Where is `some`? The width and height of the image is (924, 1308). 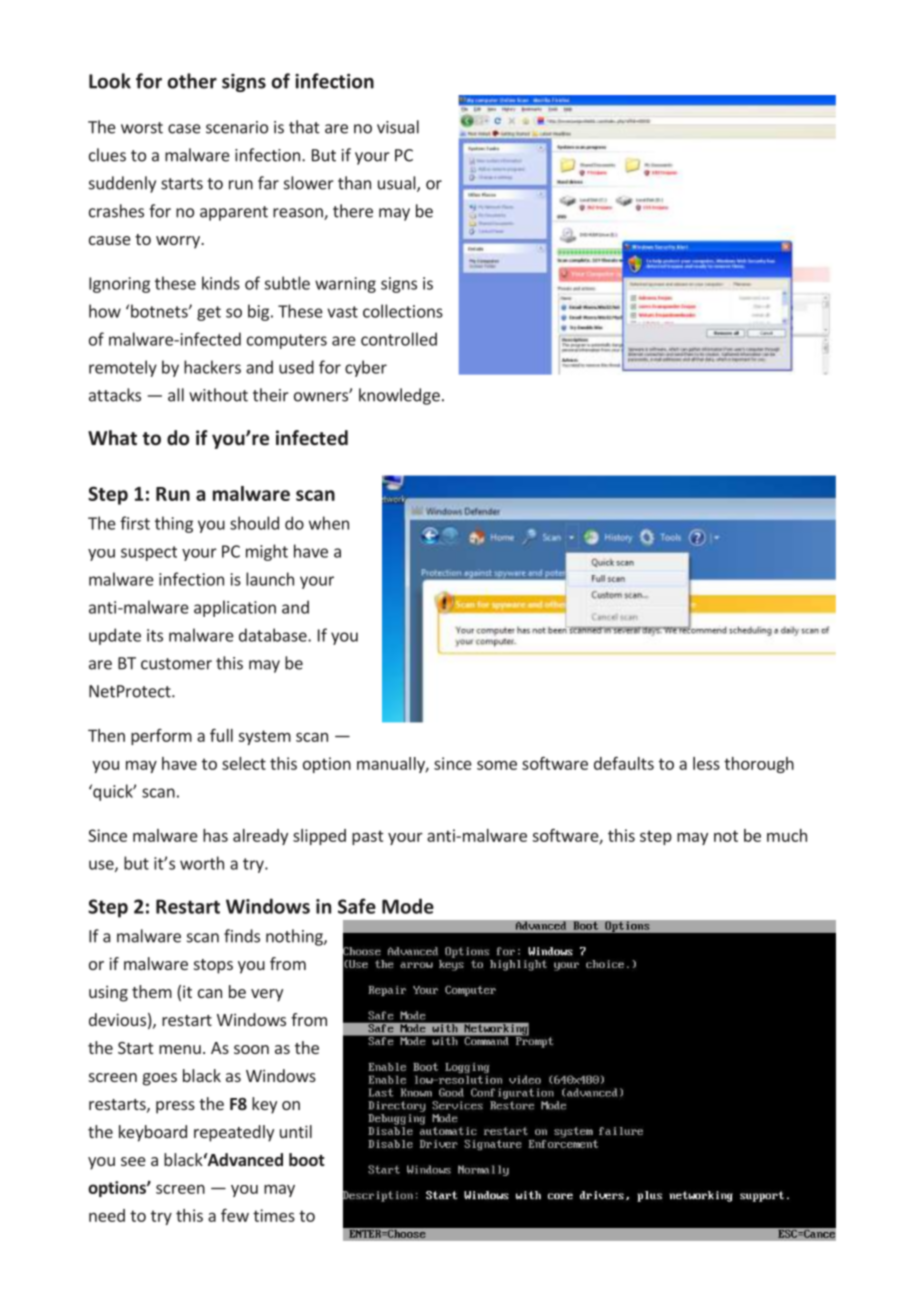 some is located at coordinates (497, 765).
